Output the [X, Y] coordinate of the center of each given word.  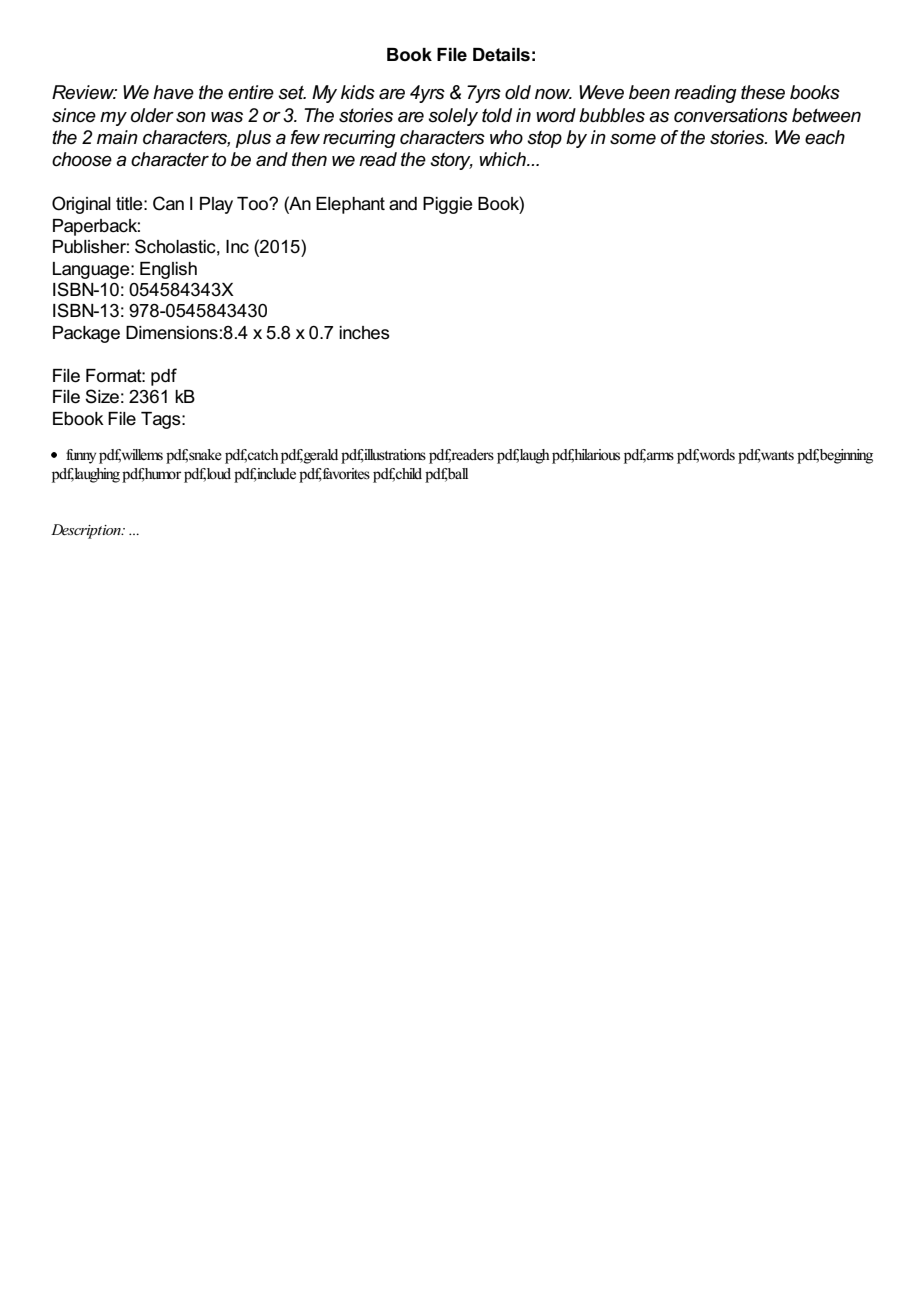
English [168, 270]
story [451, 161]
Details [501, 55]
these [763, 92]
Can [168, 203]
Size [102, 396]
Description [87, 531]
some [633, 139]
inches [364, 333]
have [173, 92]
